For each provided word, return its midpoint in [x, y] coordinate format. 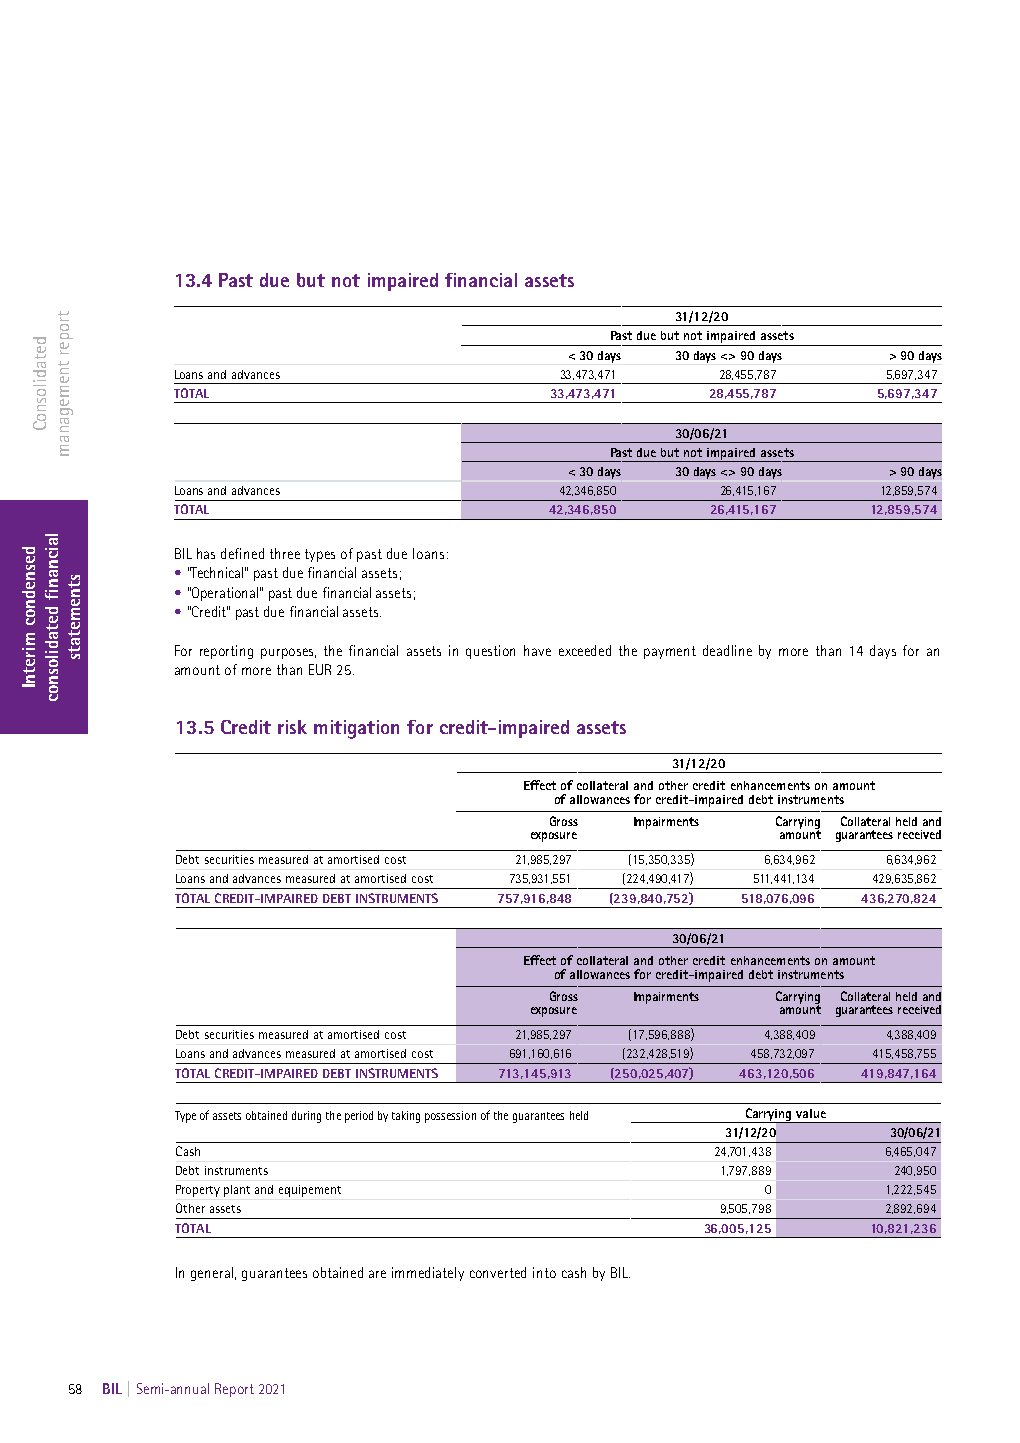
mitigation [356, 729]
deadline [727, 650]
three [285, 553]
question [490, 652]
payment [670, 652]
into [544, 1272]
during [306, 1117]
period [359, 1117]
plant [237, 1191]
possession [450, 1117]
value [811, 1113]
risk [292, 727]
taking [406, 1117]
